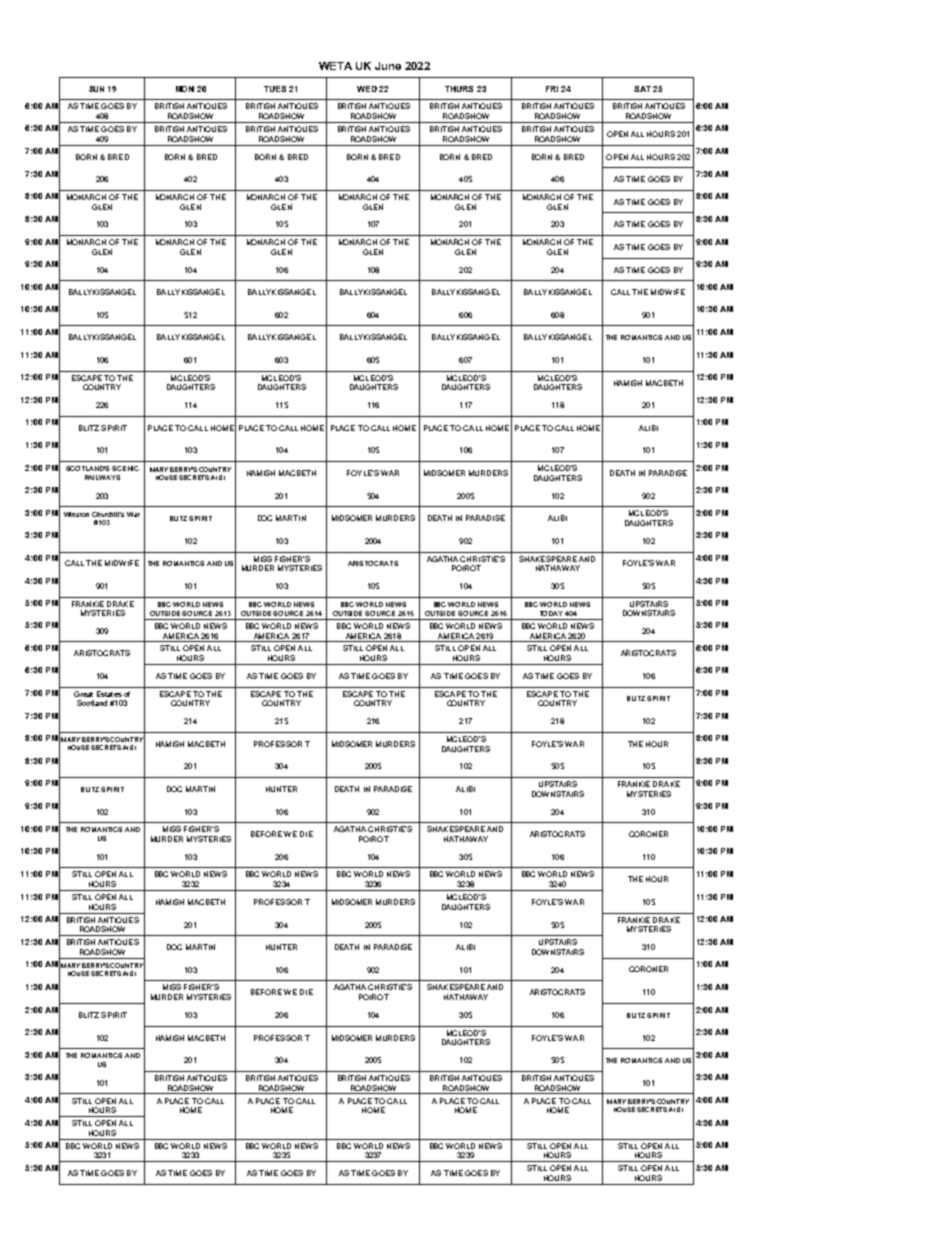 This page has height=1233, width=952. I want to click on RAILWAYS, so click(102, 477).
